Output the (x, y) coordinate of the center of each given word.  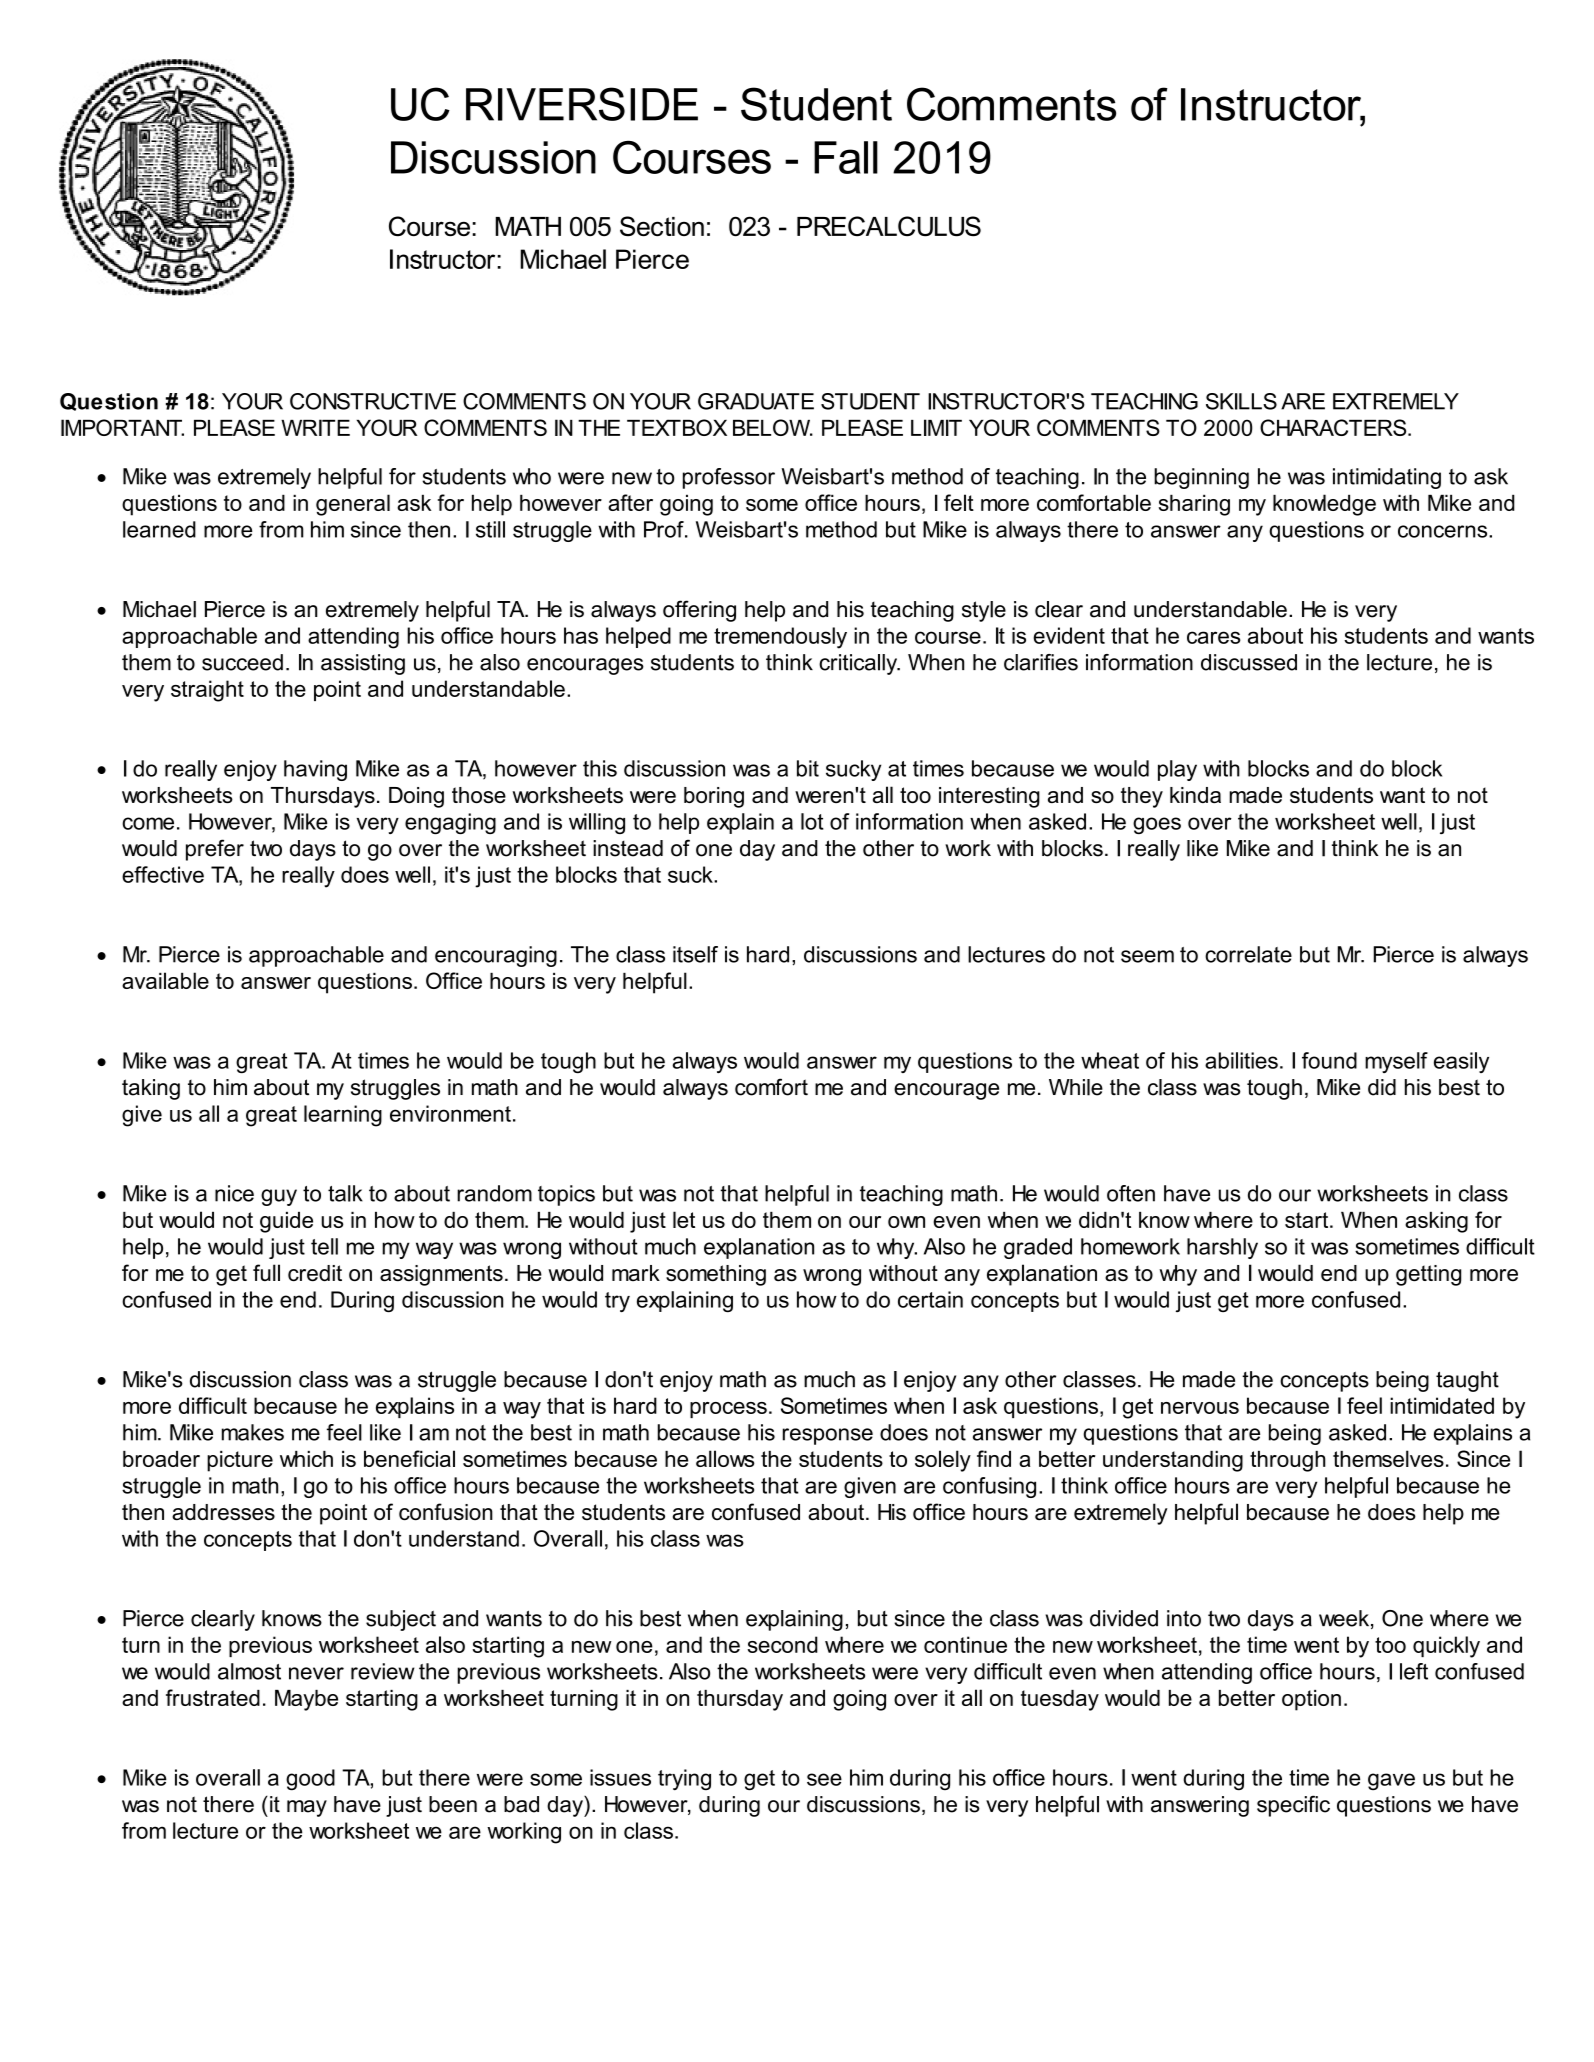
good (310, 1780)
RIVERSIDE (582, 104)
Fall (846, 157)
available (165, 980)
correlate (1248, 954)
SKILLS (1241, 401)
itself (695, 954)
